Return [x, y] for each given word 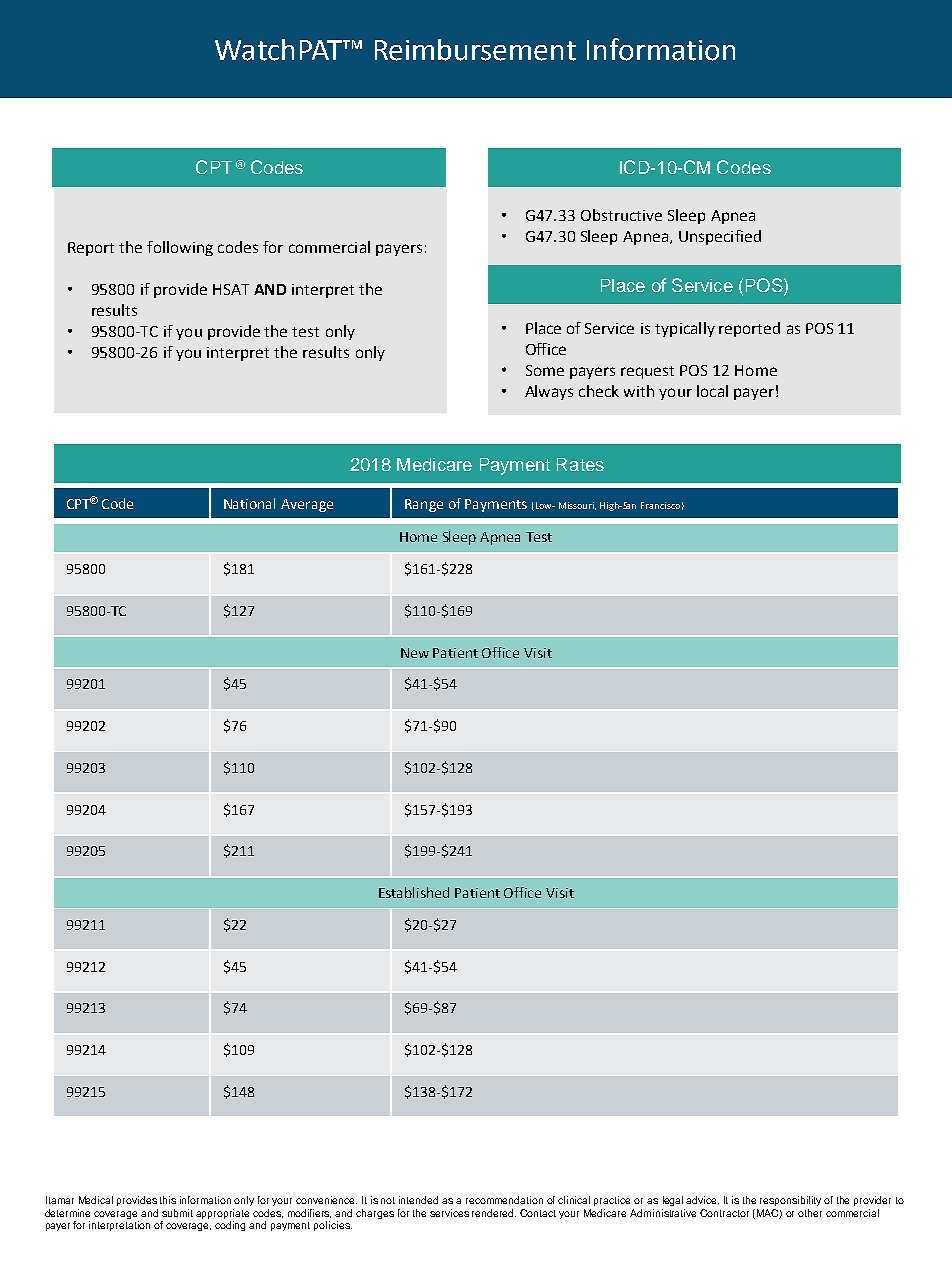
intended [418, 1200]
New [415, 653]
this [168, 1200]
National [249, 503]
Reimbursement [475, 50]
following [180, 248]
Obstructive [621, 215]
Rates [580, 464]
